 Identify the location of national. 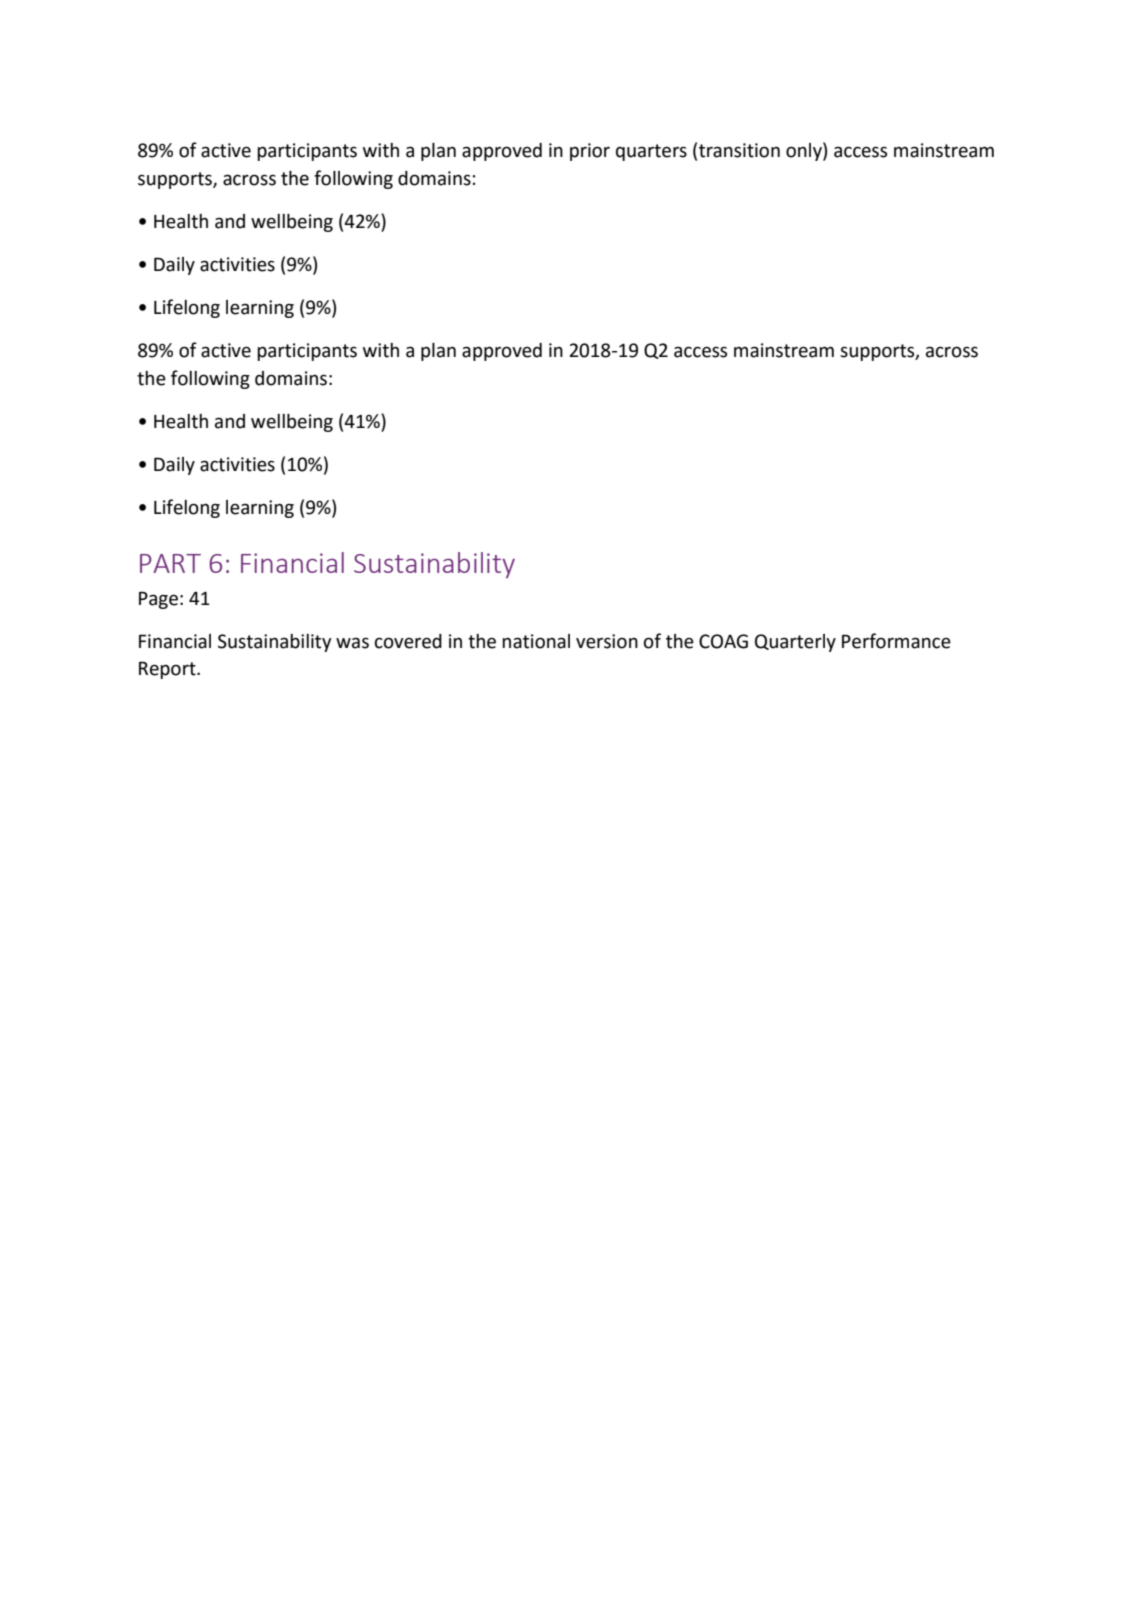
(536, 641).
